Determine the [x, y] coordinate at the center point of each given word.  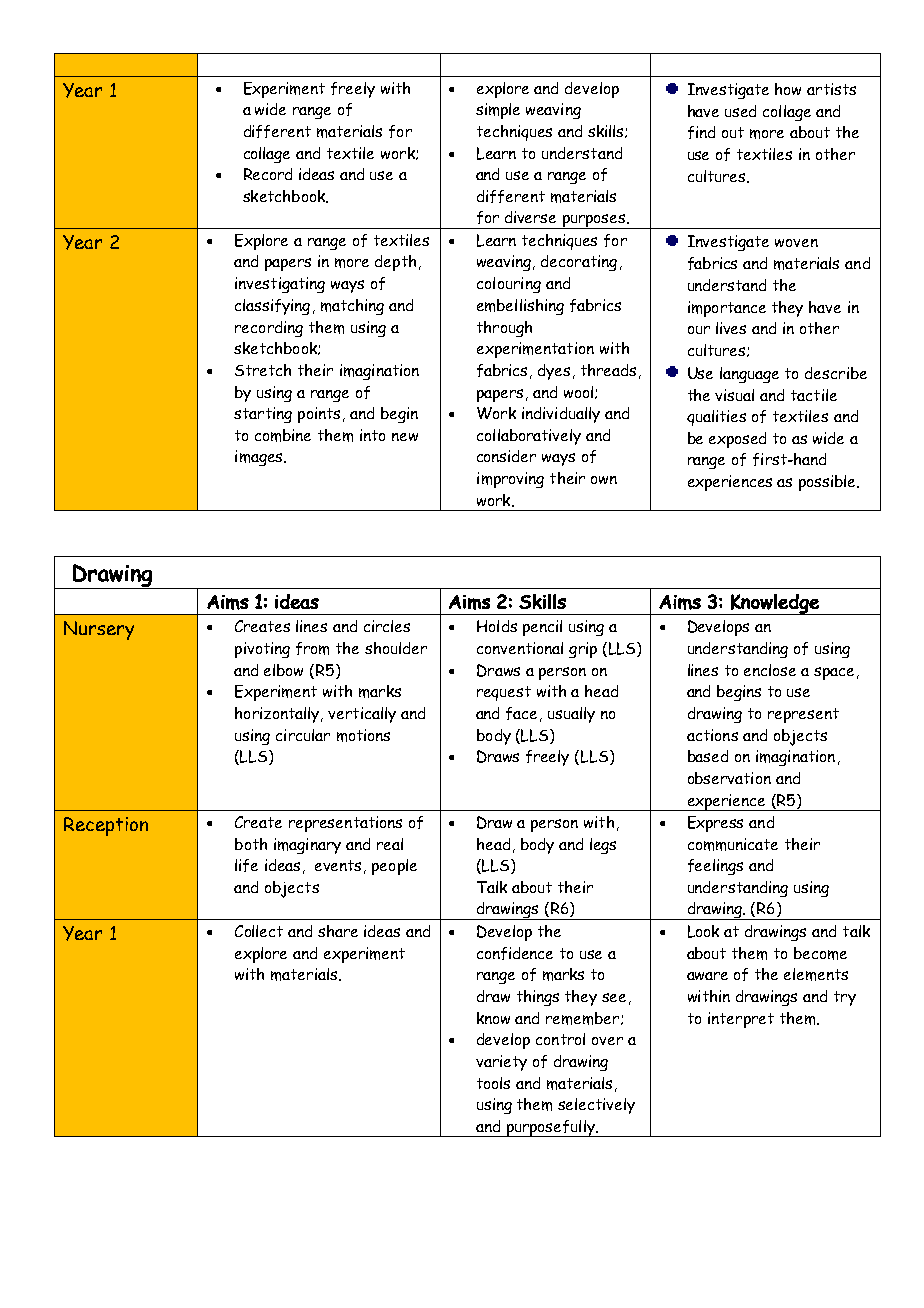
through [504, 329]
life [246, 865]
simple [498, 111]
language [749, 375]
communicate [733, 844]
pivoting [262, 650]
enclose [770, 670]
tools [493, 1083]
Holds [497, 626]
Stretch [263, 370]
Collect [259, 931]
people [394, 867]
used [740, 111]
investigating [280, 285]
